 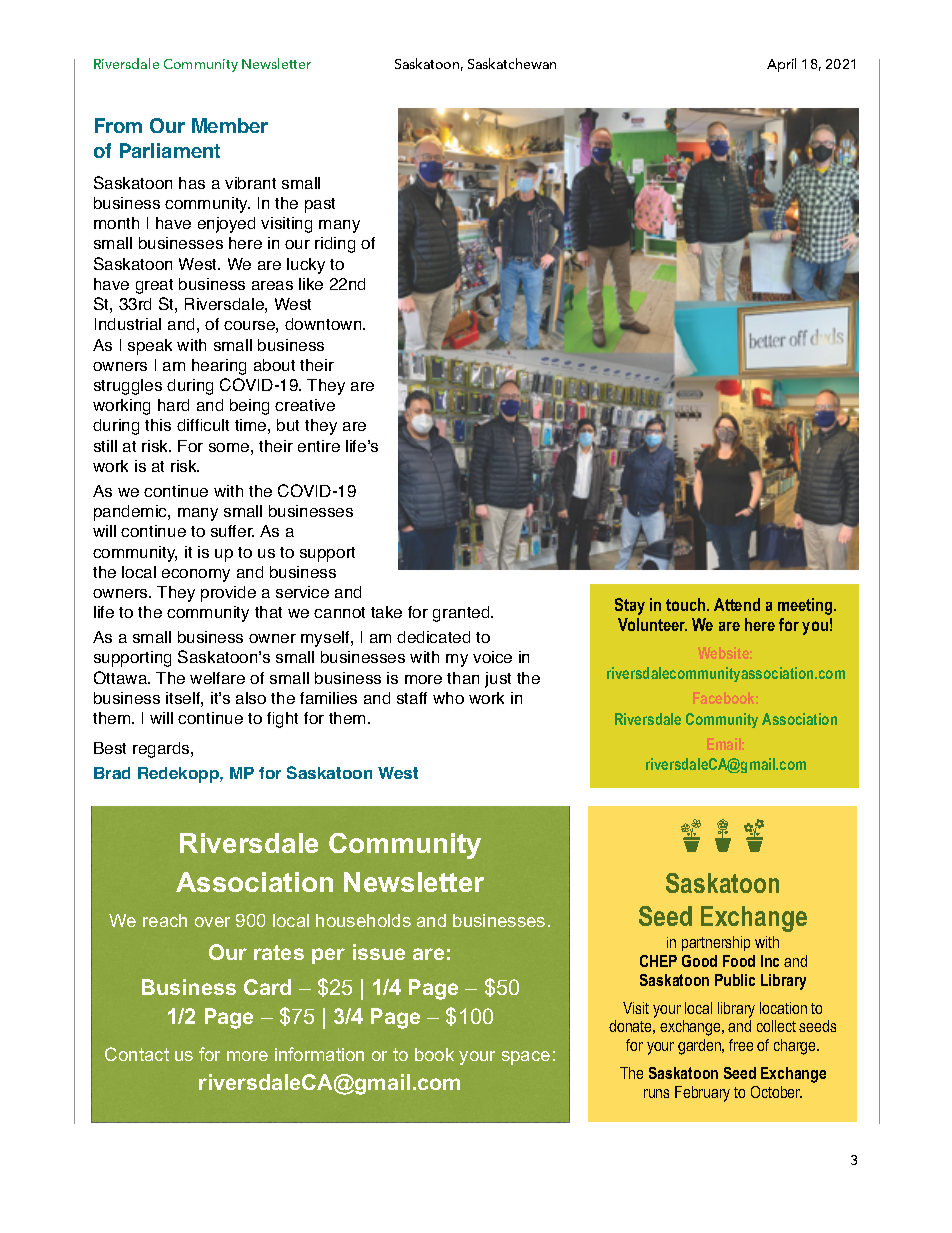 I want to click on Attend, so click(x=737, y=604).
